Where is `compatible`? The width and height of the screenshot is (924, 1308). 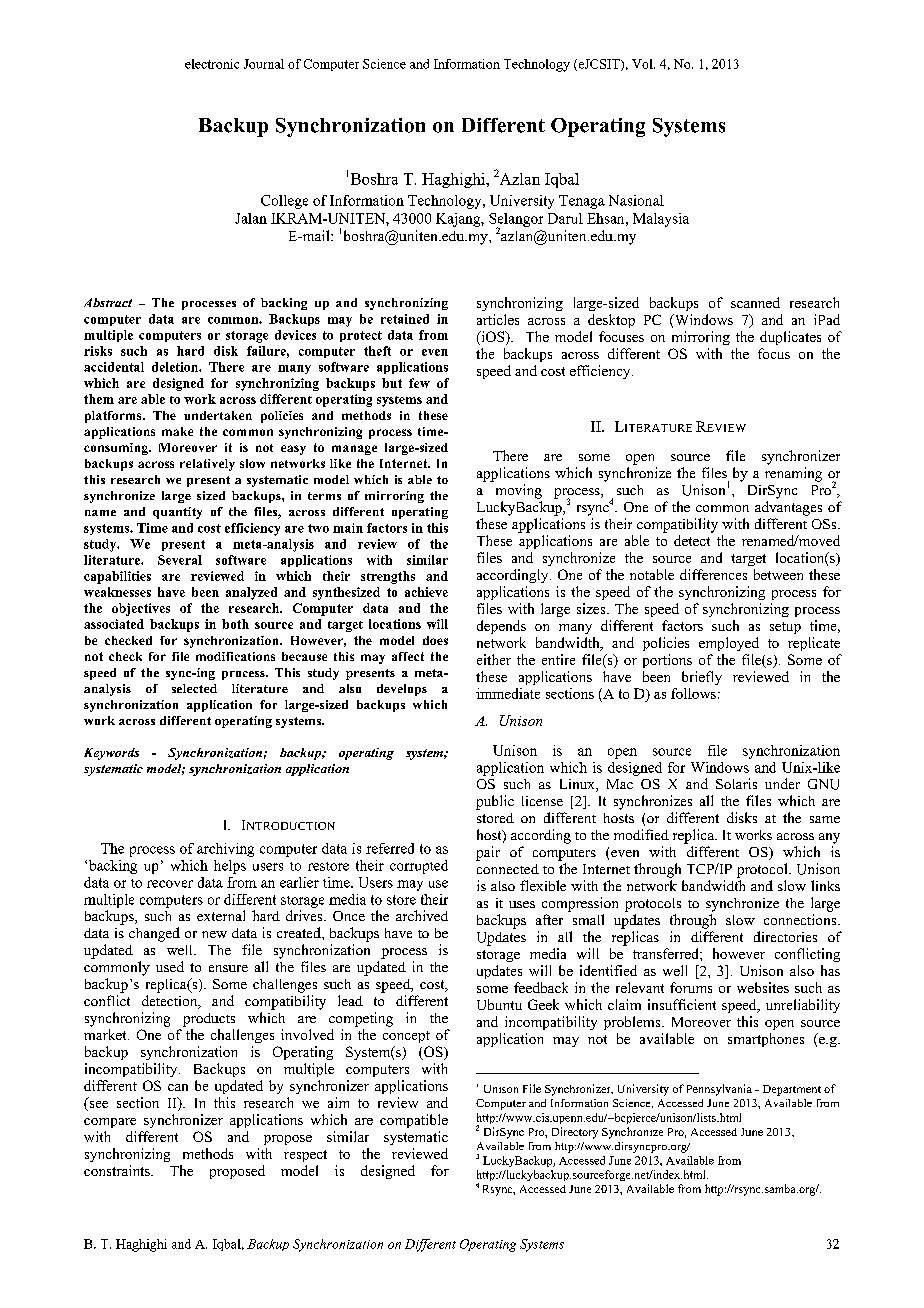
compatible is located at coordinates (414, 1121).
